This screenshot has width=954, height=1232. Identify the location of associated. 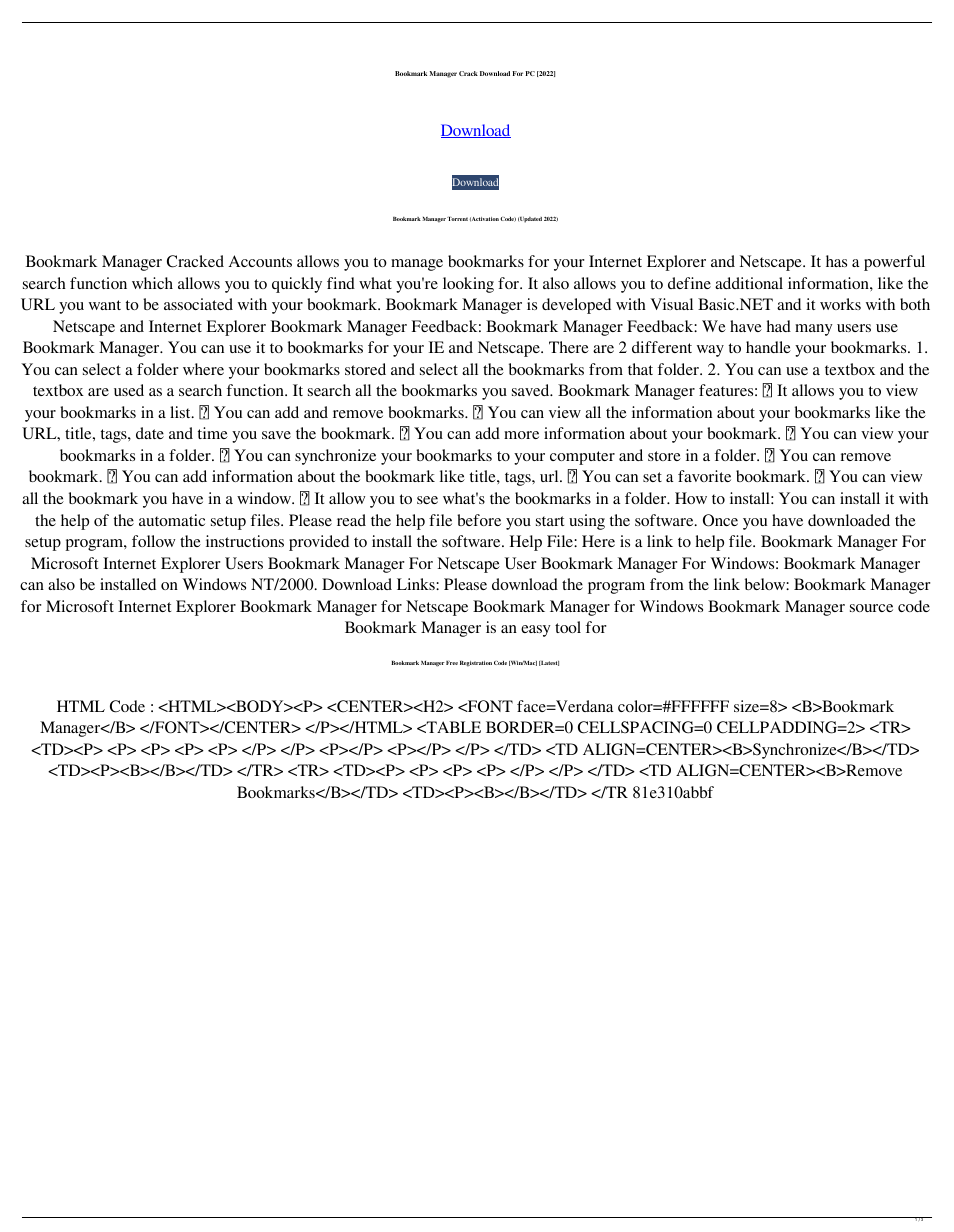
(198, 304).
